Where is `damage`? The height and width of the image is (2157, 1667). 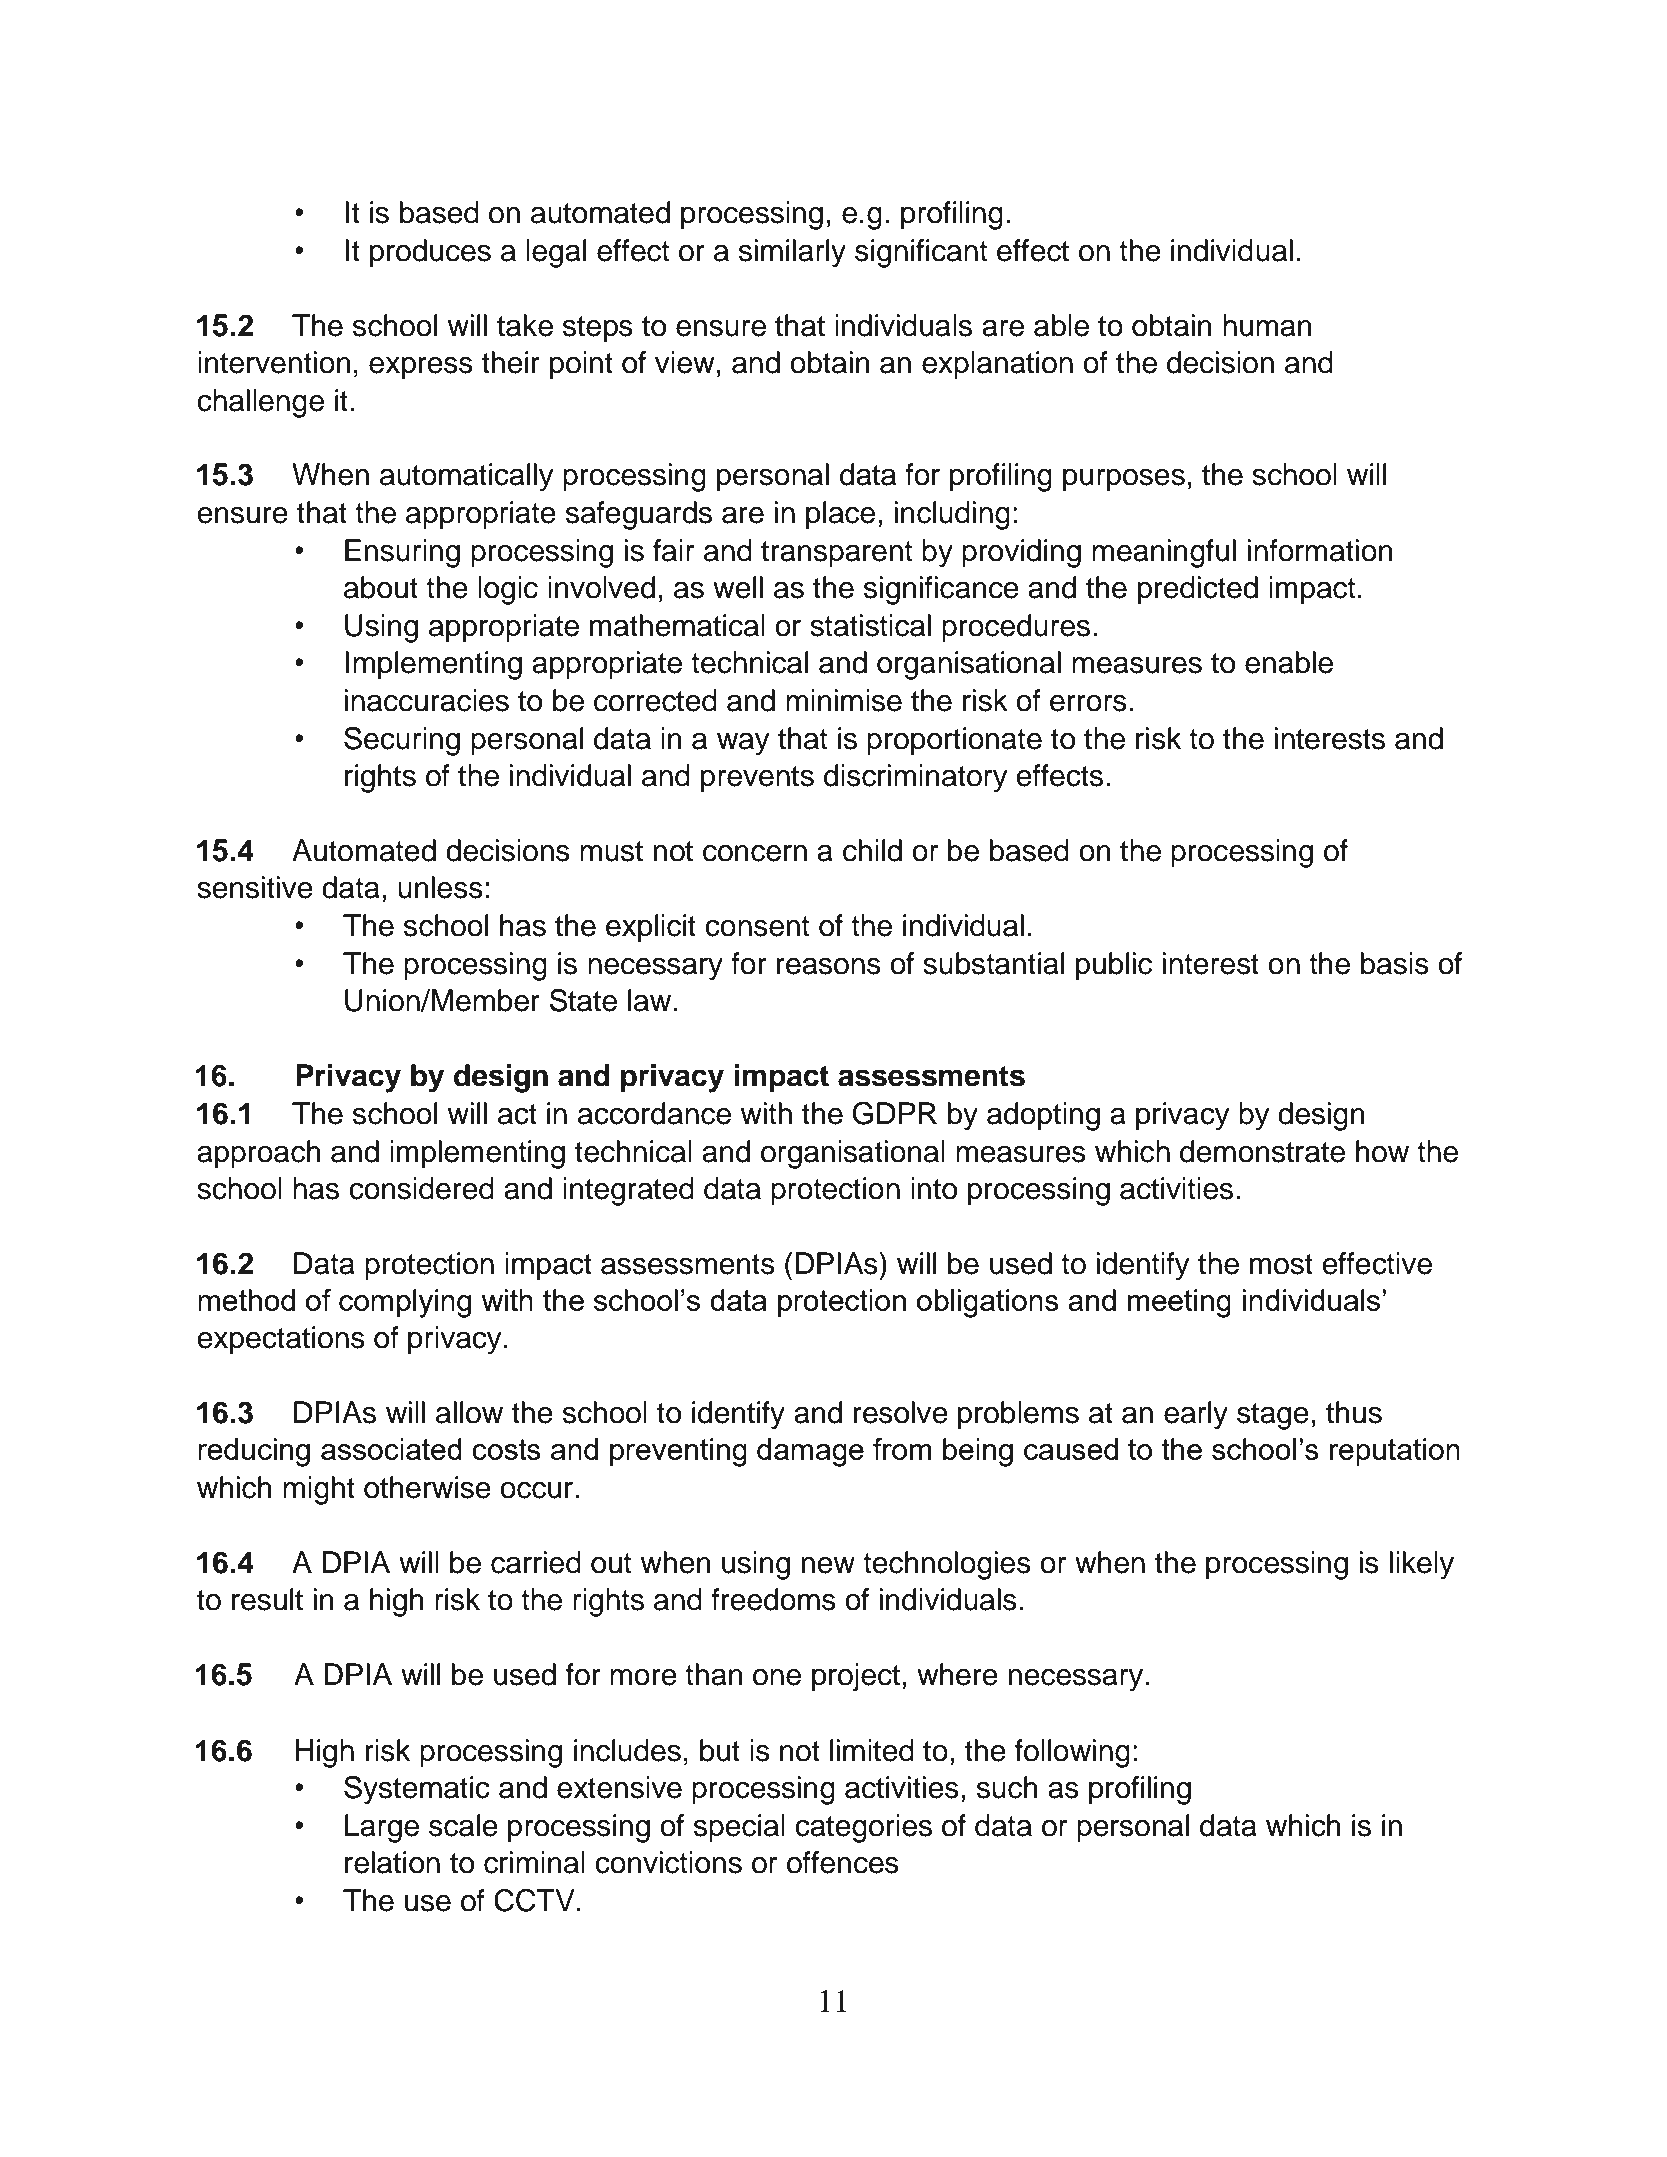
damage is located at coordinates (810, 1452).
